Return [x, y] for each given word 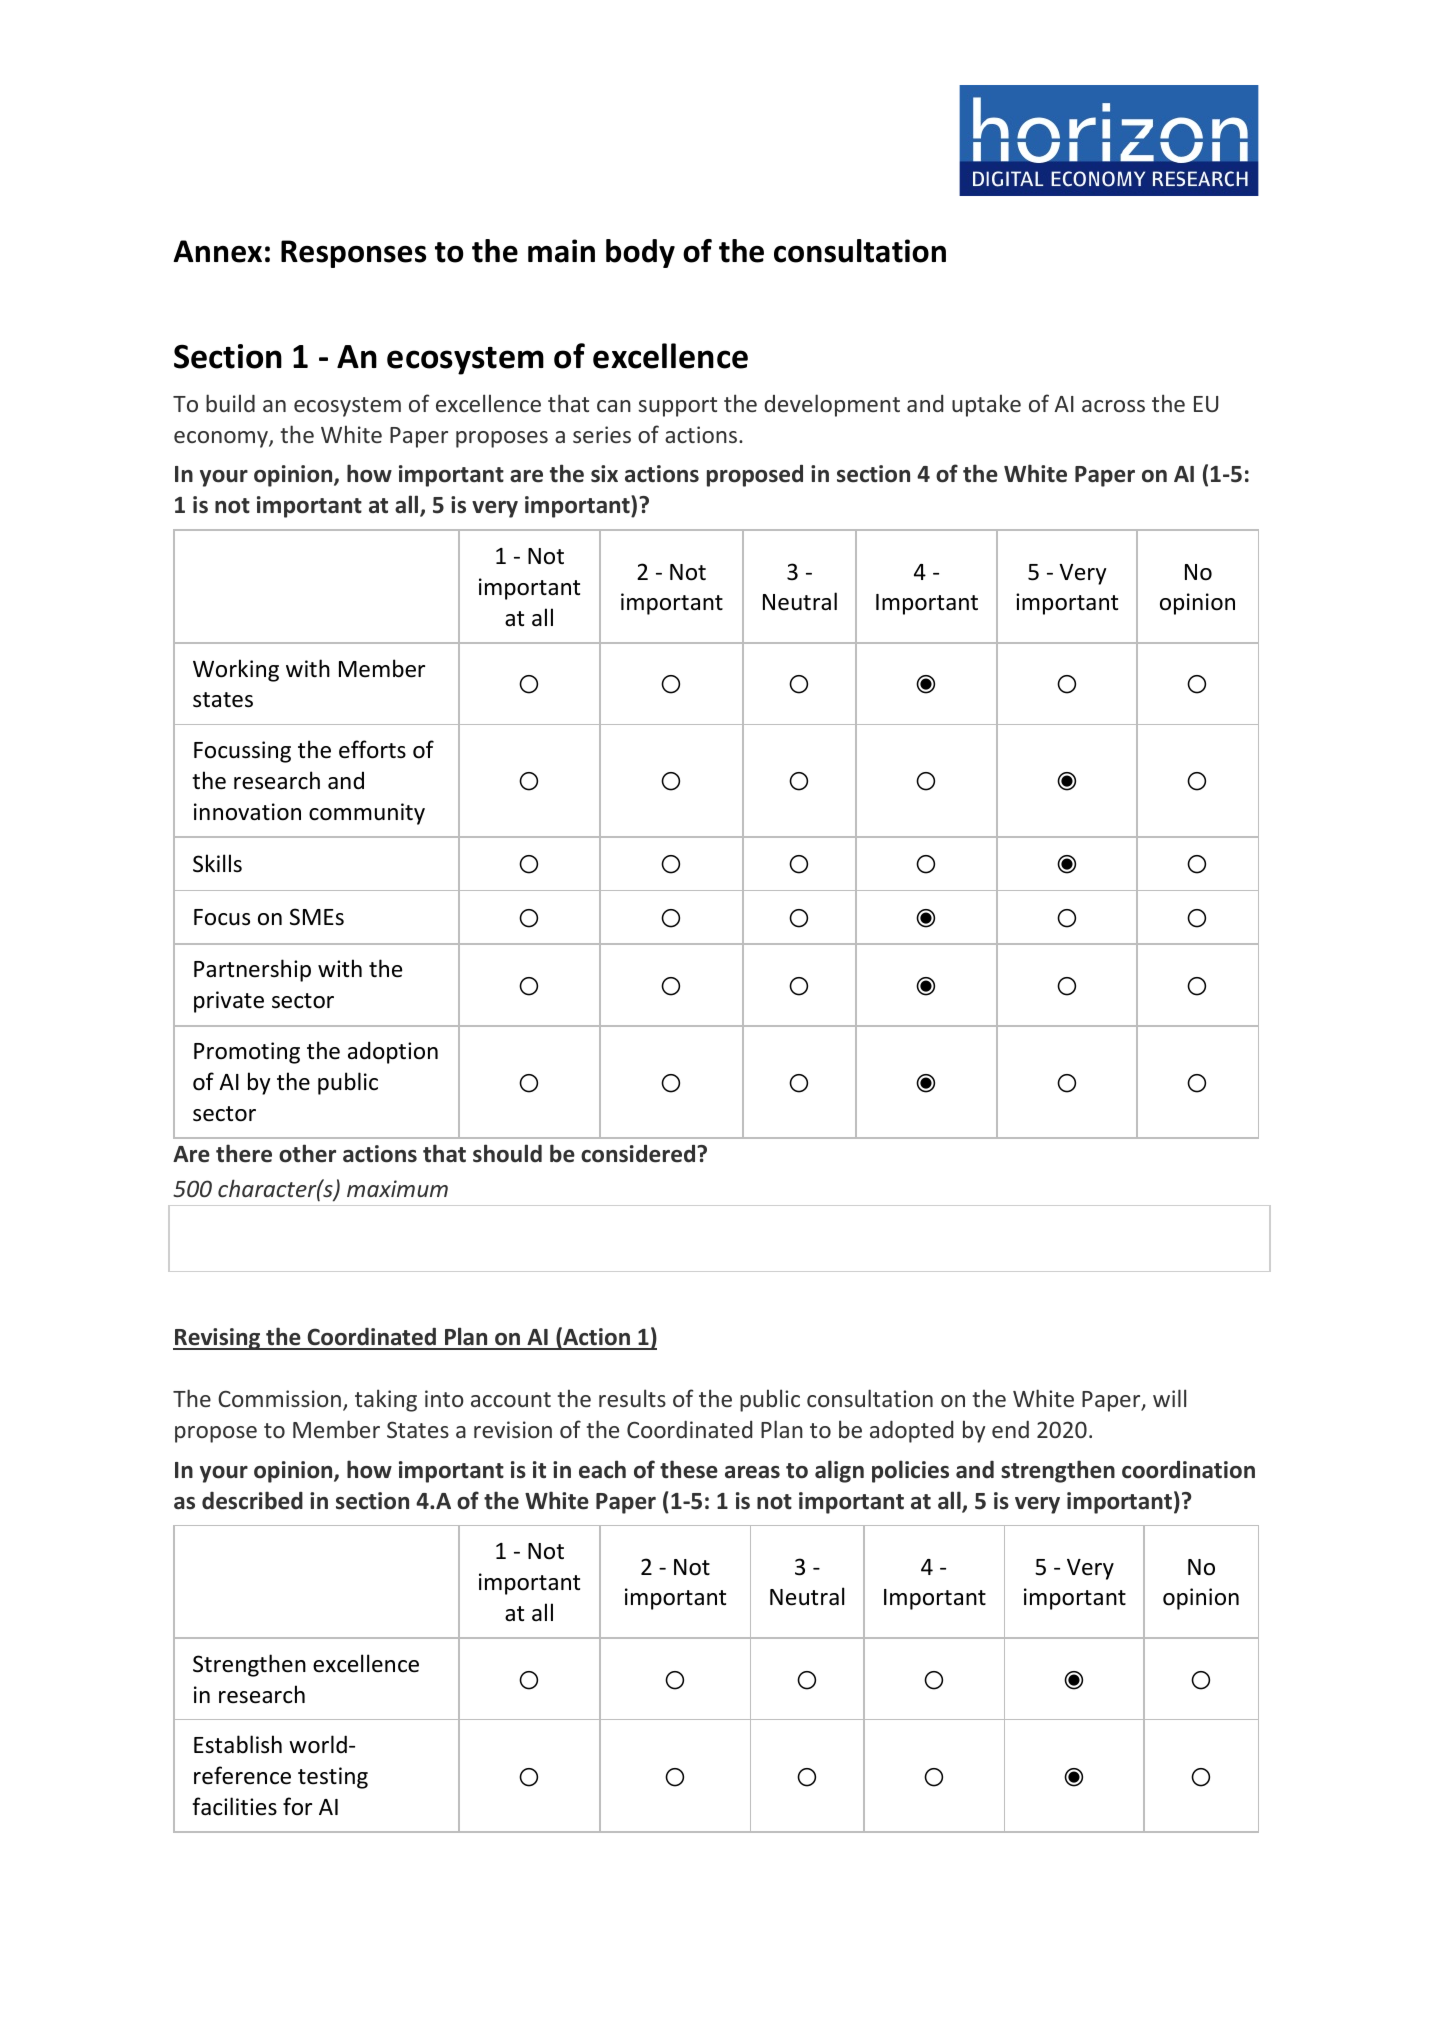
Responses [353, 254]
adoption [393, 1052]
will [1169, 1398]
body [640, 253]
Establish [238, 1744]
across [1113, 406]
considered [639, 1154]
